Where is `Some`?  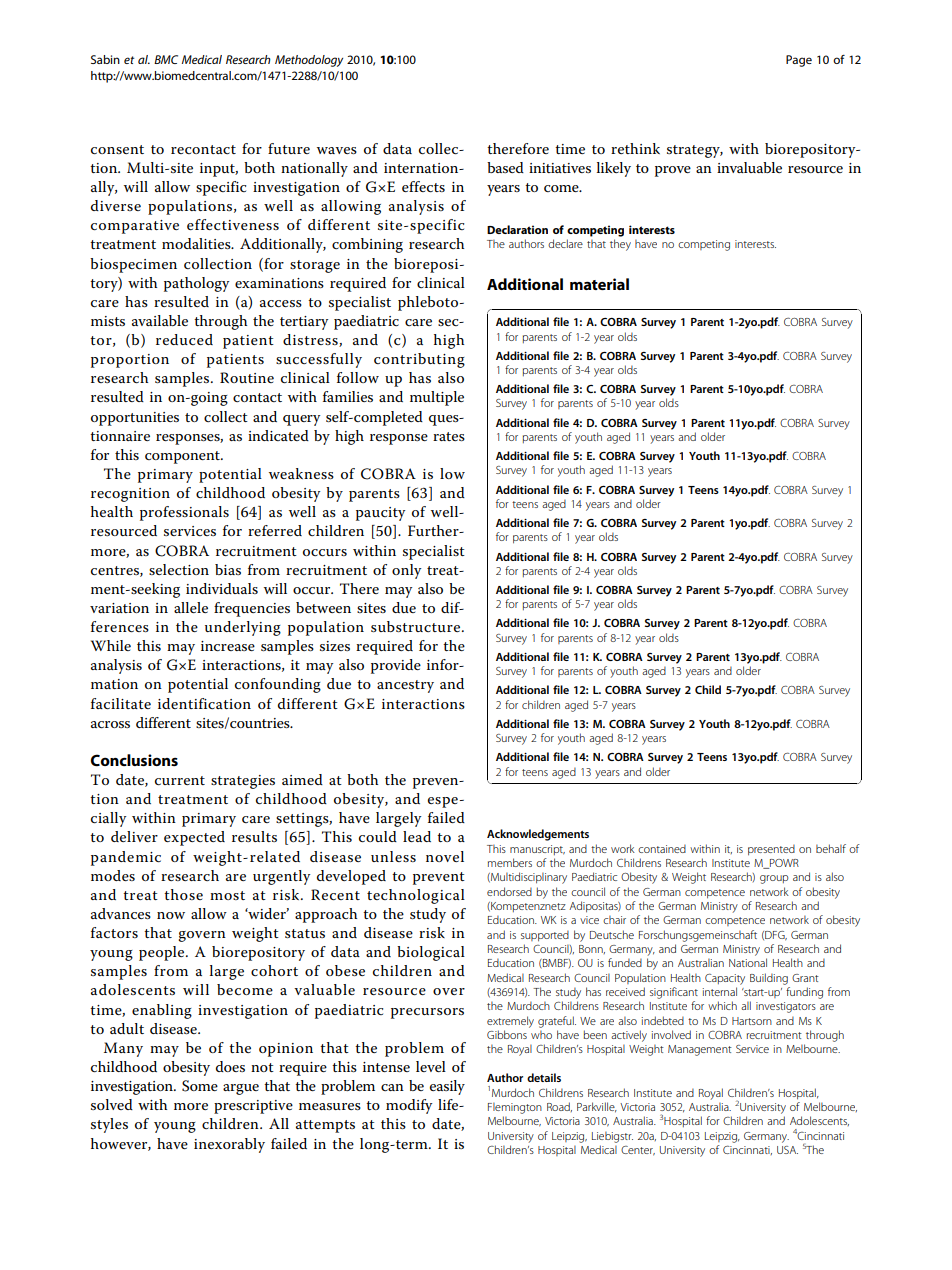 Some is located at coordinates (200, 1086).
